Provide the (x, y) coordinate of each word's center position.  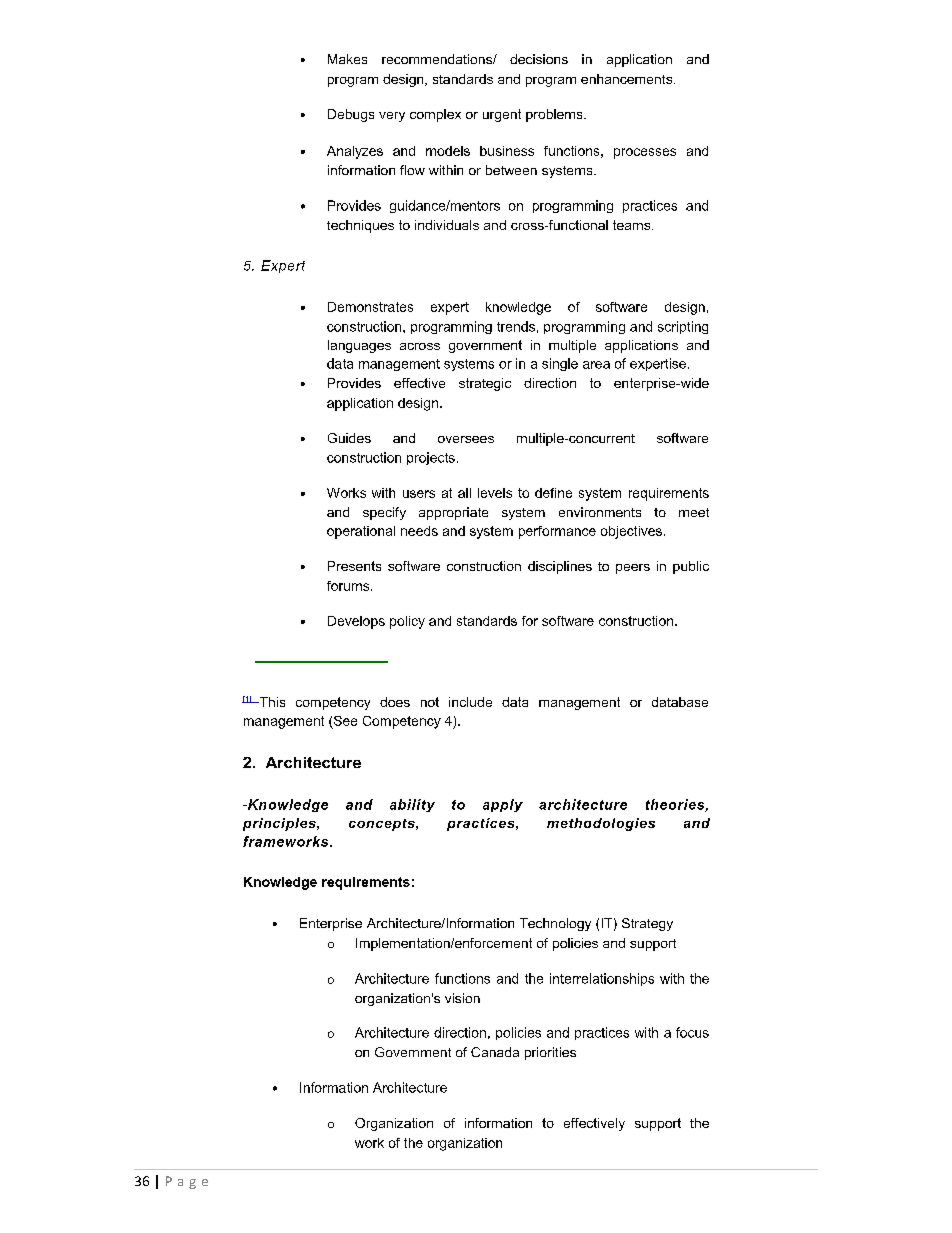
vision (462, 998)
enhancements (628, 79)
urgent (502, 115)
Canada (495, 1052)
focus (692, 1032)
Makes (347, 59)
